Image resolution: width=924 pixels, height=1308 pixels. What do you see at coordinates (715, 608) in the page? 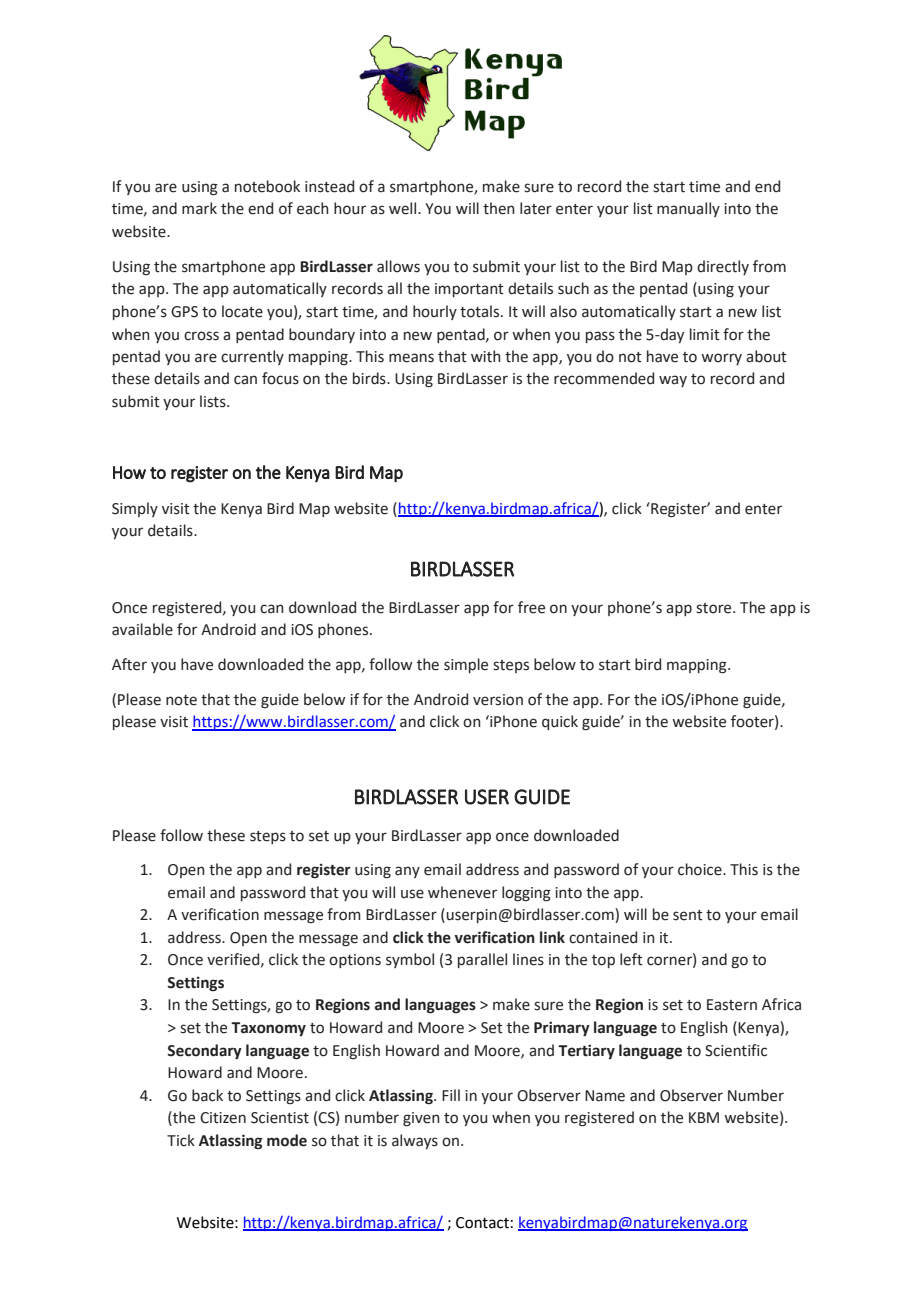
I see `store` at bounding box center [715, 608].
